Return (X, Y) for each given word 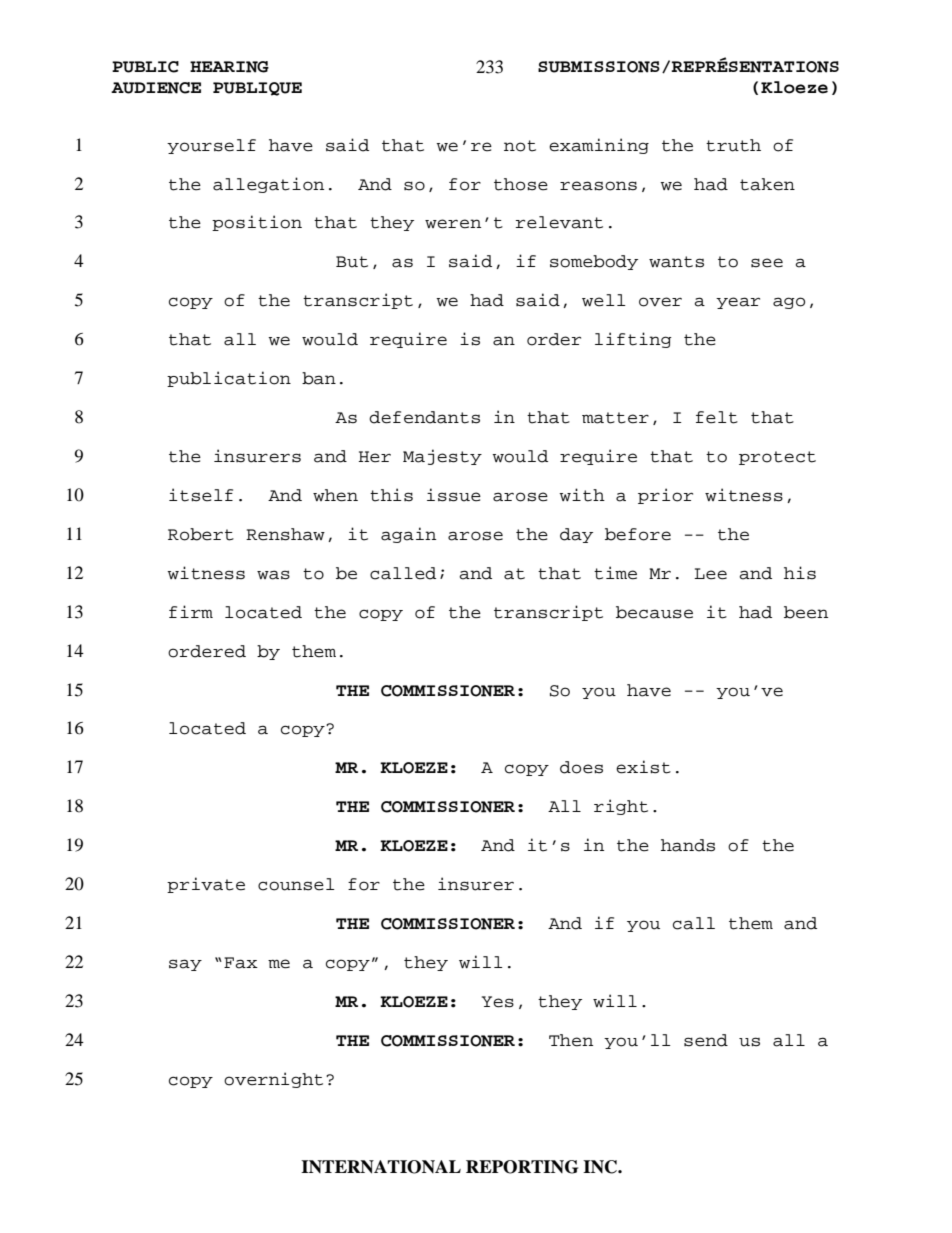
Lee (710, 574)
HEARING (229, 67)
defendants (424, 417)
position (257, 223)
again (408, 535)
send (706, 1040)
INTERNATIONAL (381, 1167)
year (738, 303)
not (520, 146)
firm (191, 611)
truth (733, 145)
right (621, 807)
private (206, 885)
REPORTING (522, 1167)
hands (688, 845)
